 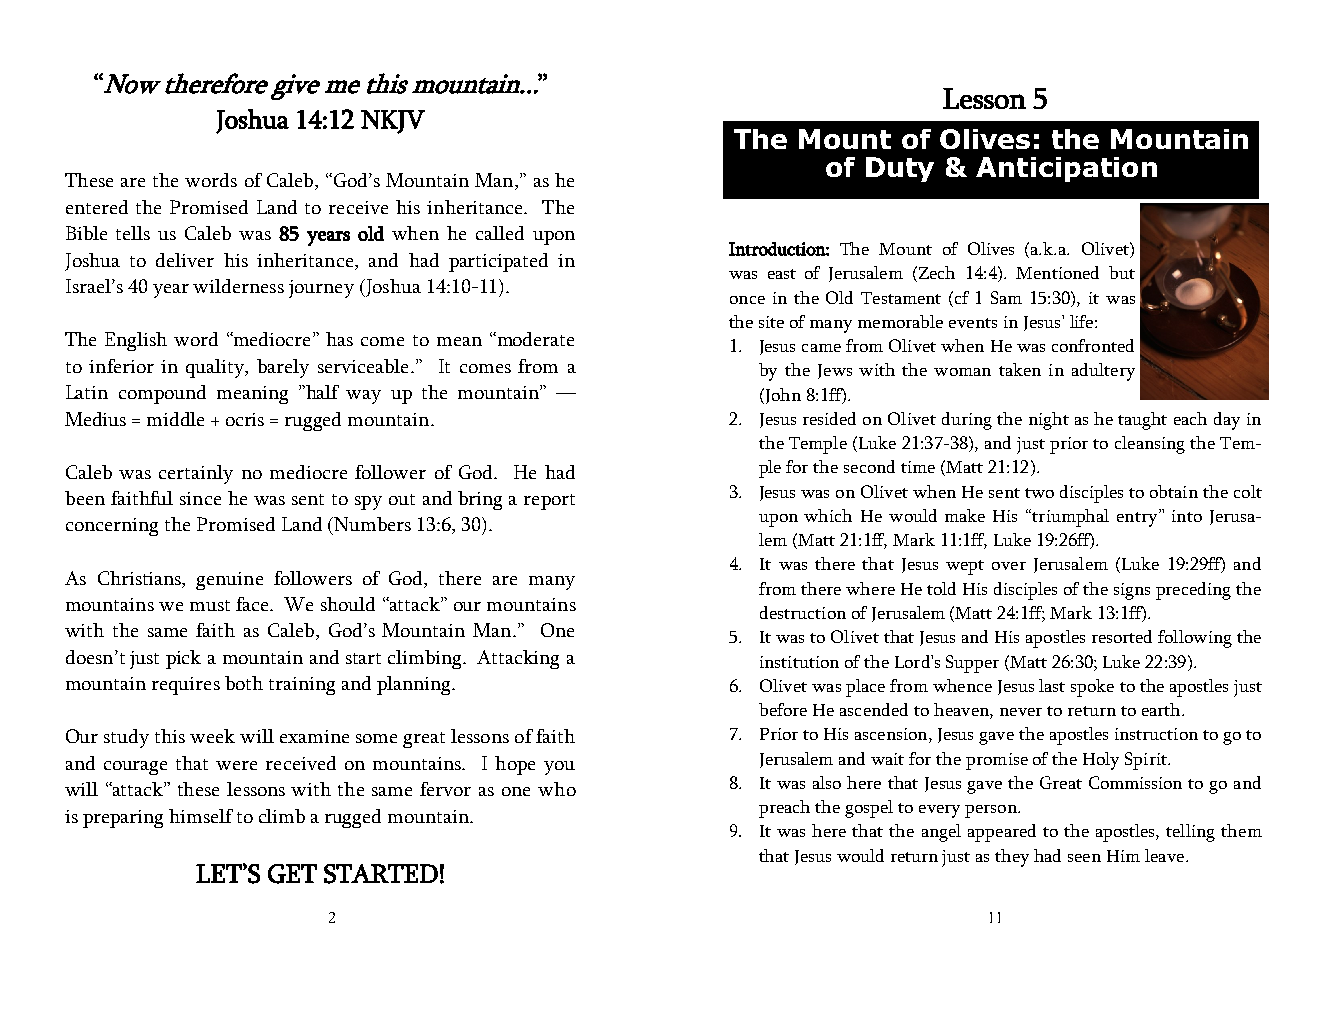 What do you see at coordinates (1122, 636) in the screenshot?
I see `resorted` at bounding box center [1122, 636].
